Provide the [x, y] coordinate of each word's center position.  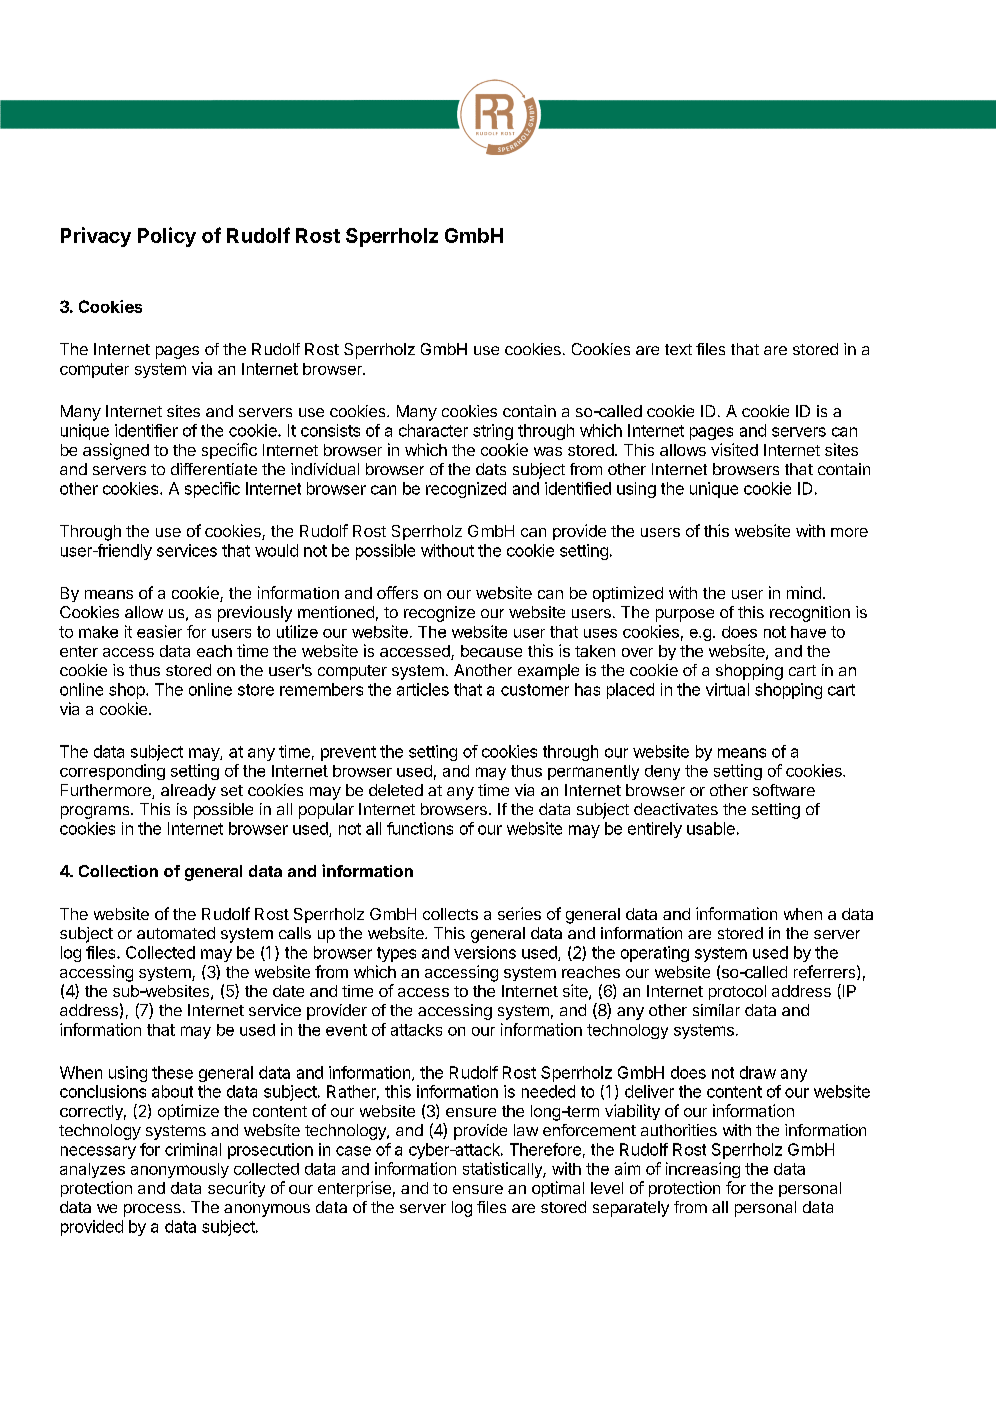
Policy [167, 237]
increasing [703, 1170]
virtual [727, 689]
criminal [193, 1149]
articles [423, 689]
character [433, 430]
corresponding [112, 772]
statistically [503, 1170]
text [678, 349]
